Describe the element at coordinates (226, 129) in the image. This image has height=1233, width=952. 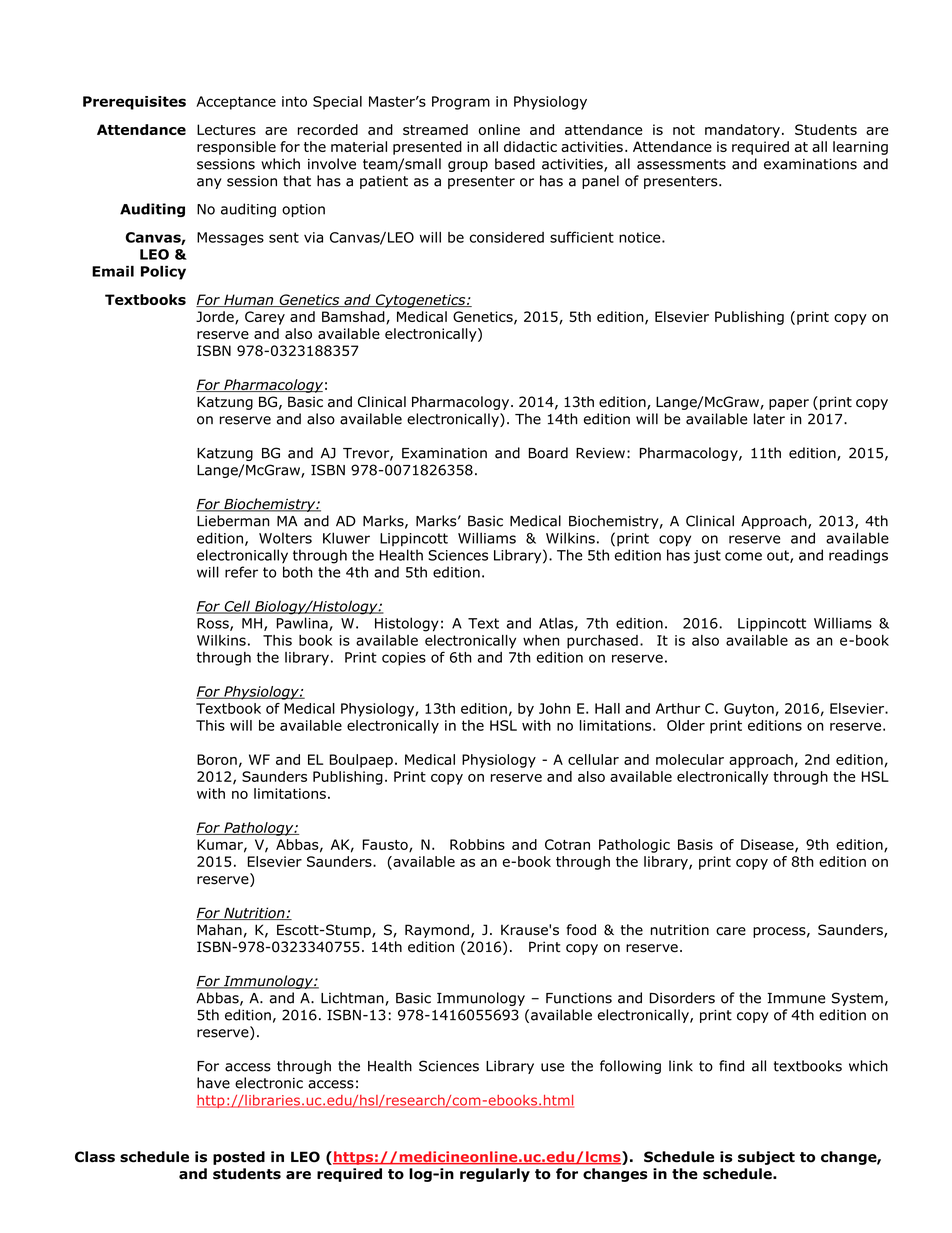
I see `Lectures` at that location.
